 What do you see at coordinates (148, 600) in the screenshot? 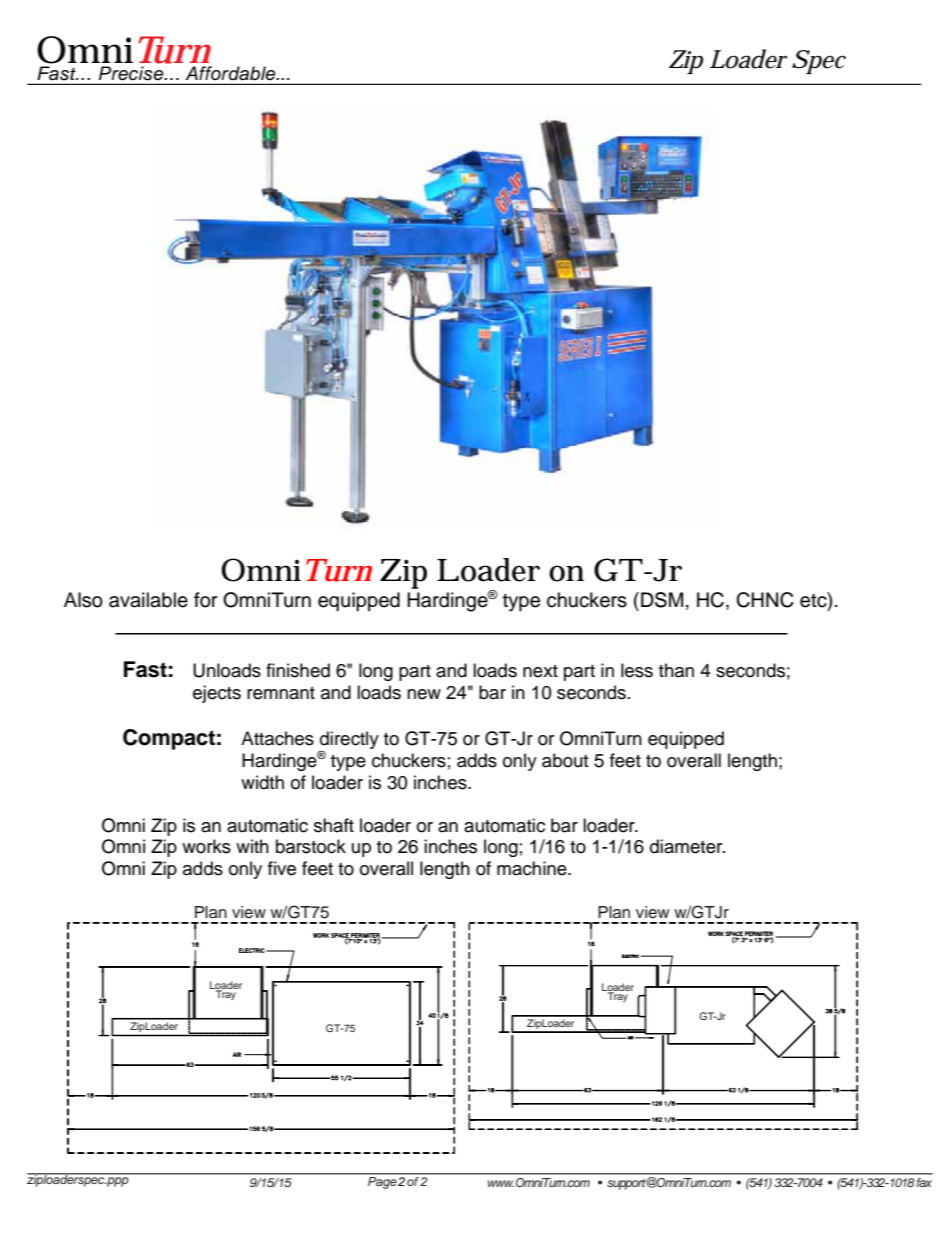
I see `available` at bounding box center [148, 600].
